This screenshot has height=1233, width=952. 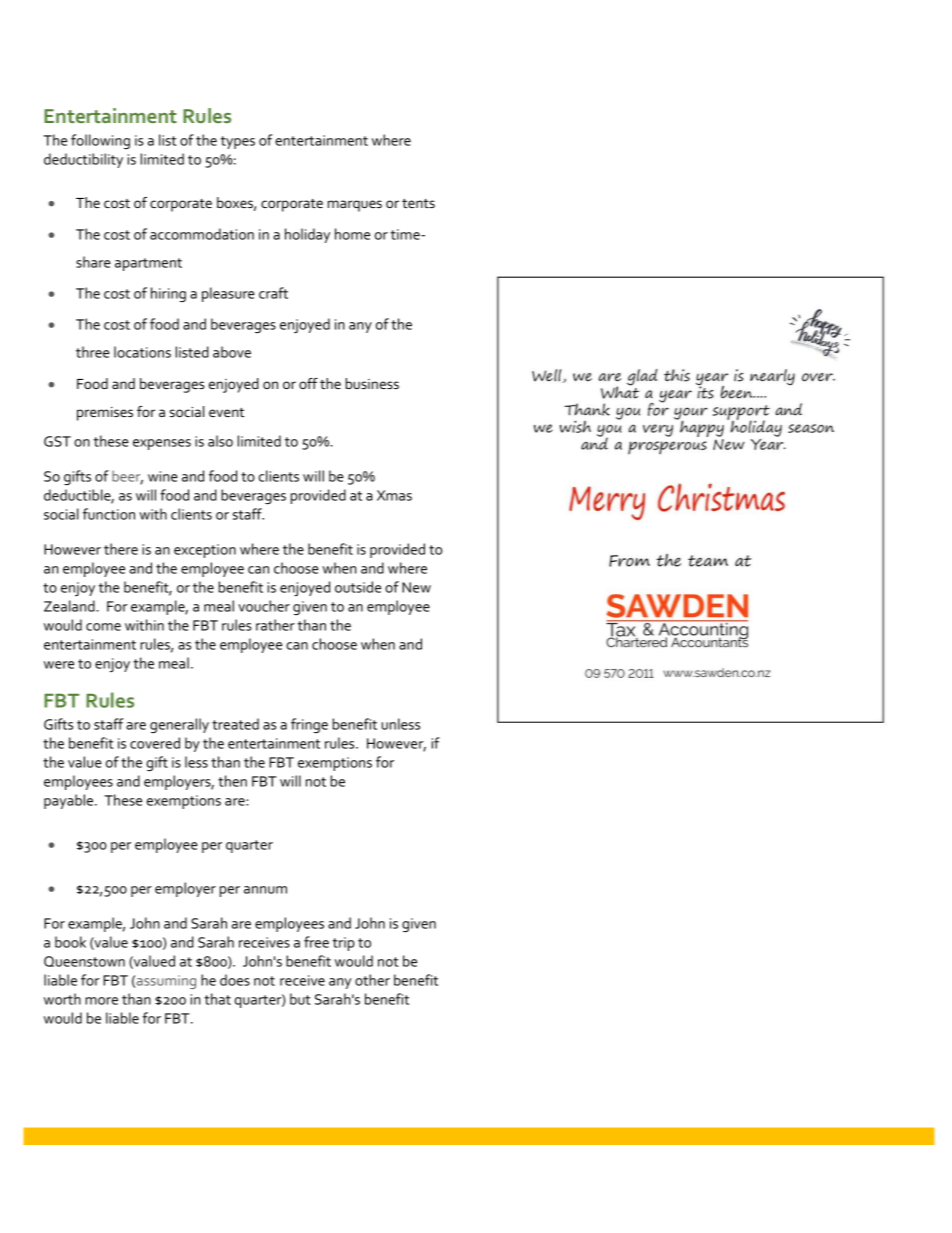 What do you see at coordinates (70, 801) in the screenshot?
I see `payable` at bounding box center [70, 801].
